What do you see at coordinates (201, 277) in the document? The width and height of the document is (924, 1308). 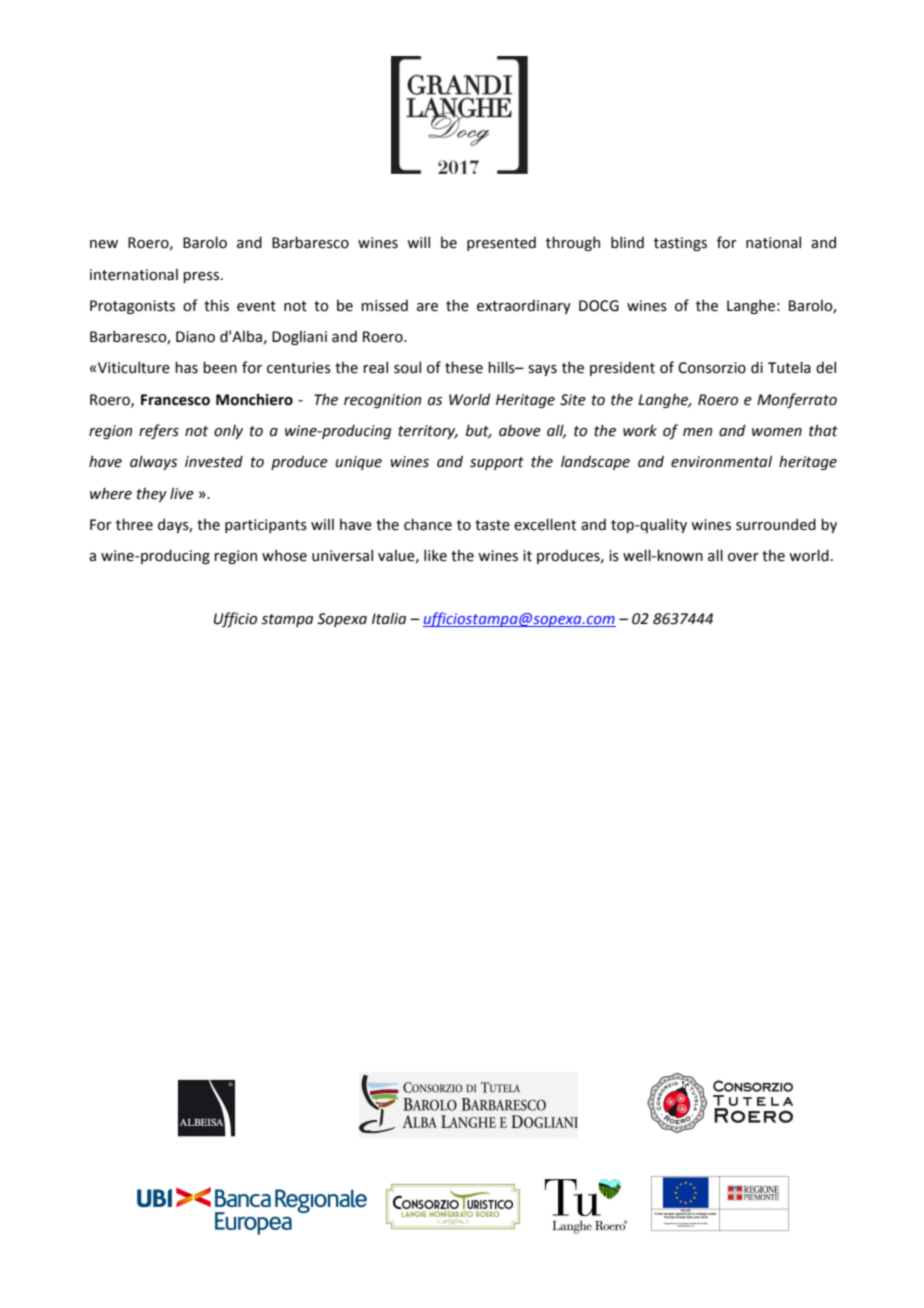 I see `press` at bounding box center [201, 277].
